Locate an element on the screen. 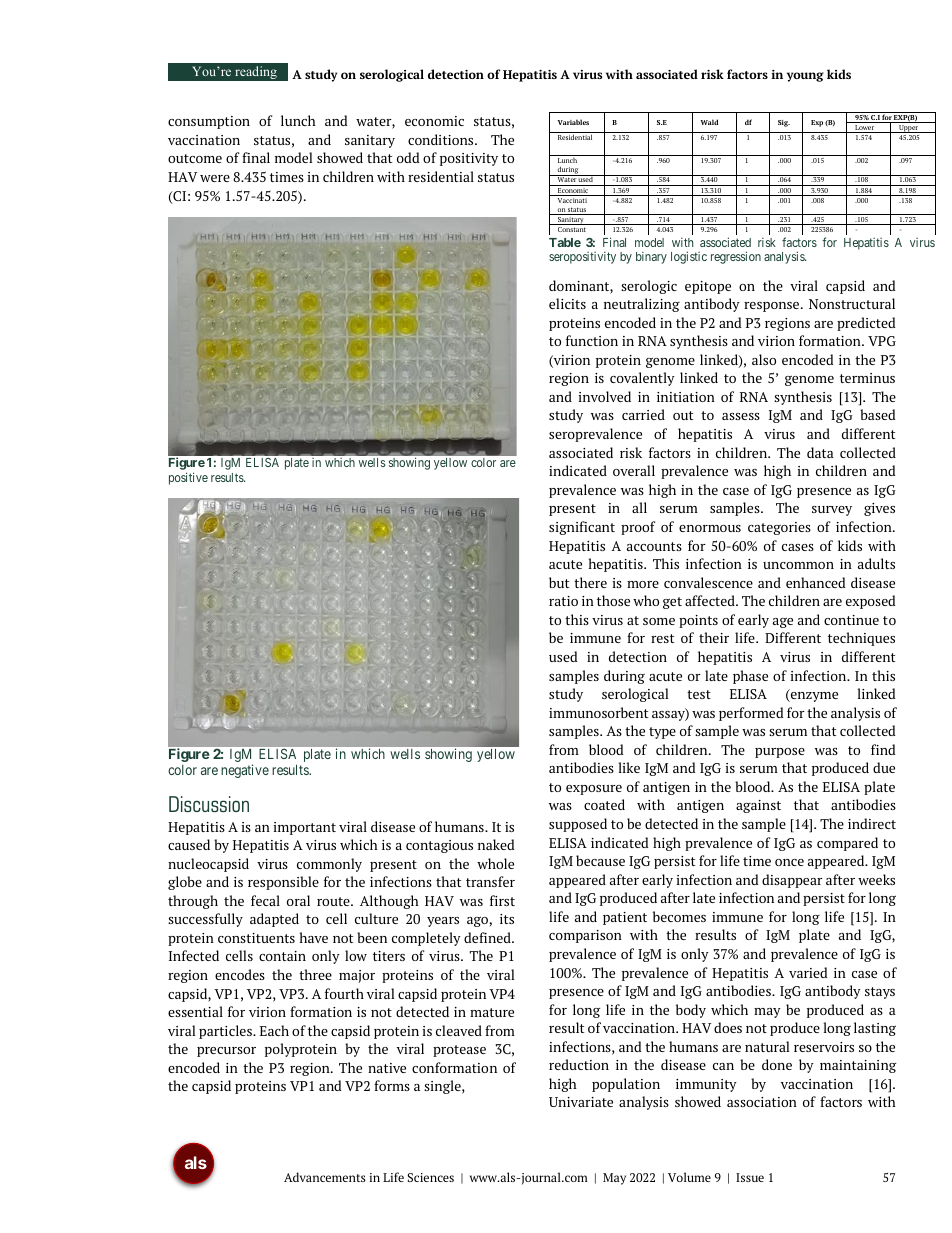 The height and width of the screenshot is (1233, 952). purpose is located at coordinates (780, 753).
